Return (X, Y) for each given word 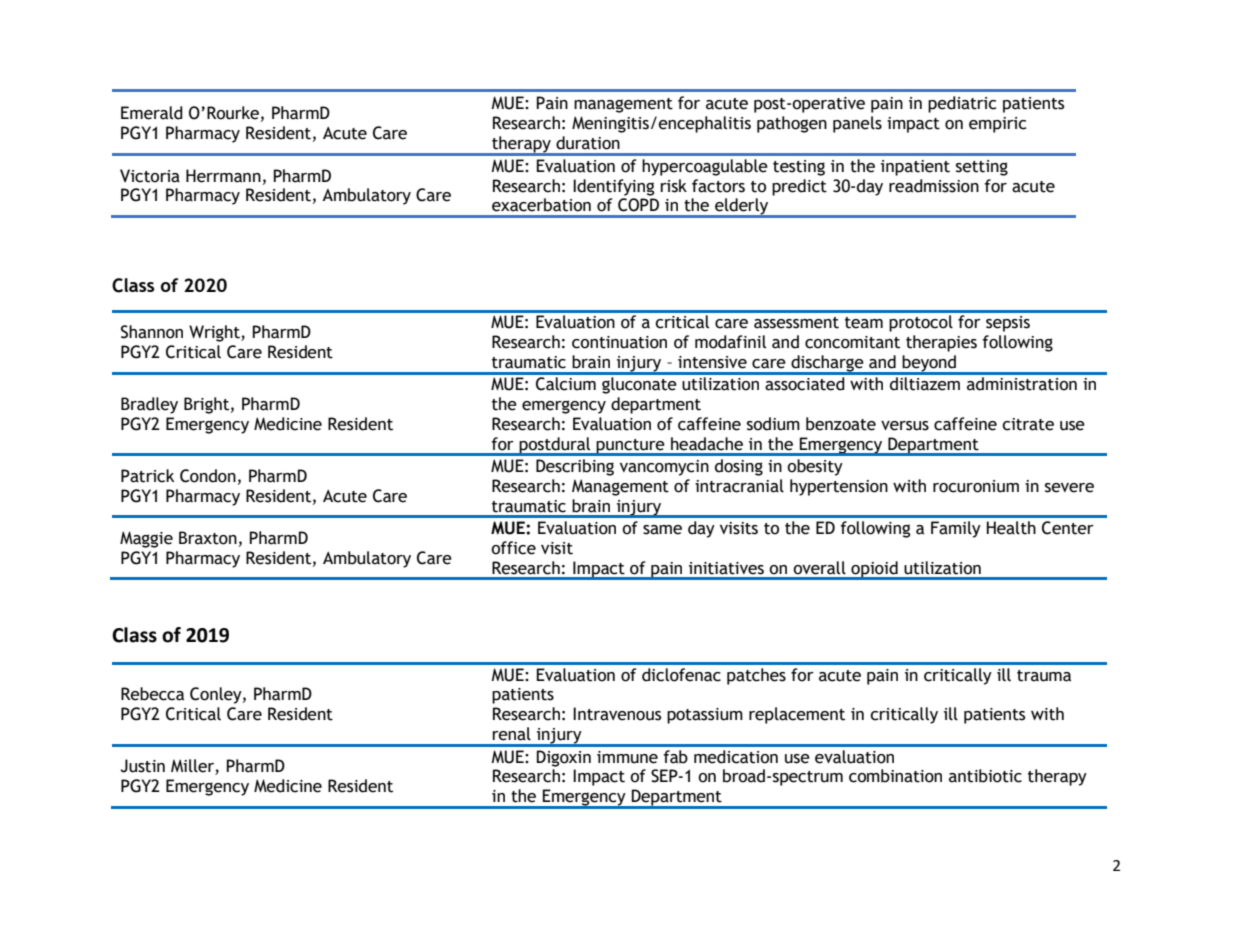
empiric (997, 125)
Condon (208, 476)
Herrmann (223, 176)
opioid (874, 570)
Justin (143, 766)
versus (905, 426)
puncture (631, 447)
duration (588, 143)
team (864, 323)
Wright (215, 333)
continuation (619, 342)
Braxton (208, 538)
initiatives (726, 568)
